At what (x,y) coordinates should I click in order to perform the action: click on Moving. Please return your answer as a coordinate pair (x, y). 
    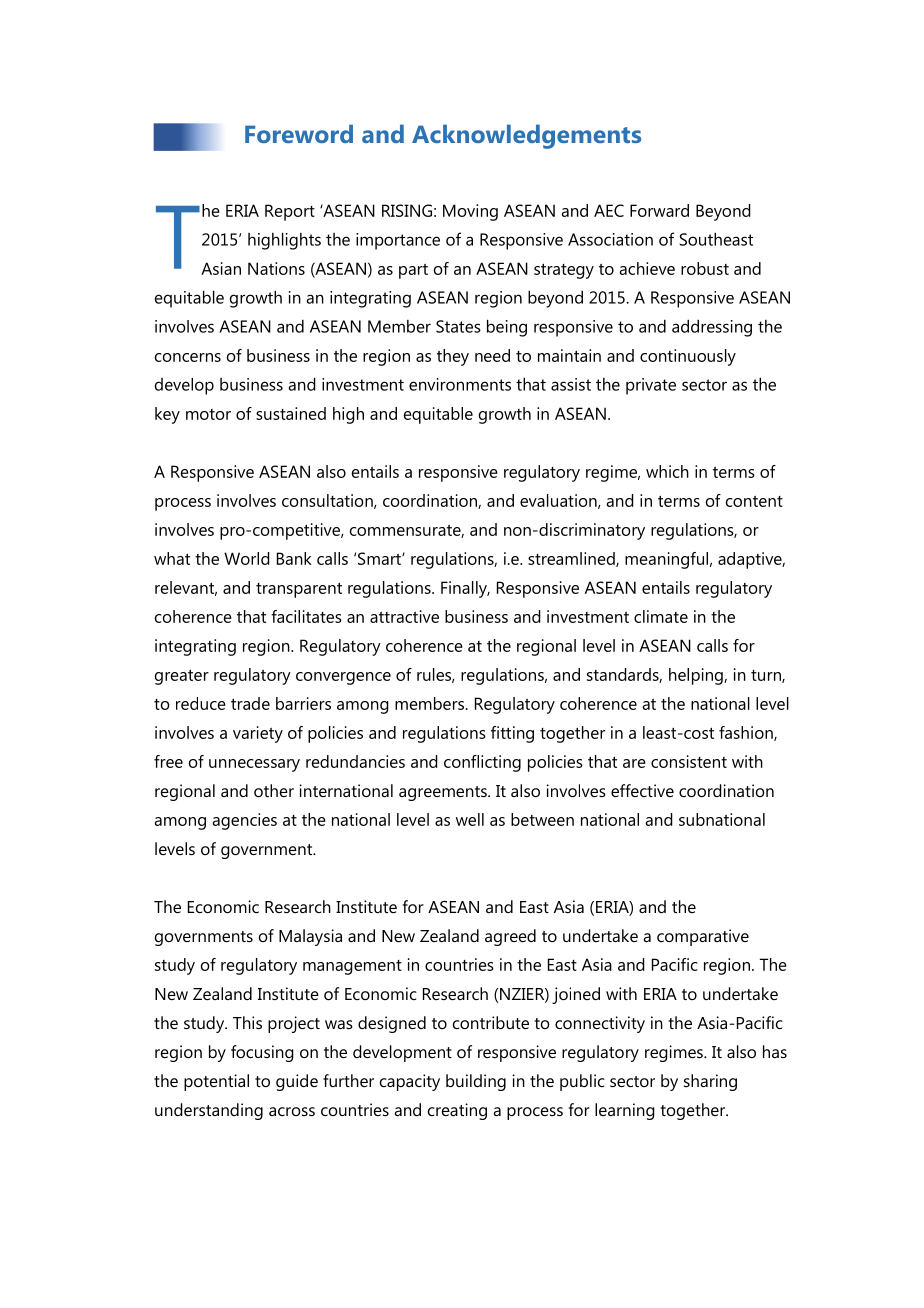
    Looking at the image, I should click on (470, 212).
